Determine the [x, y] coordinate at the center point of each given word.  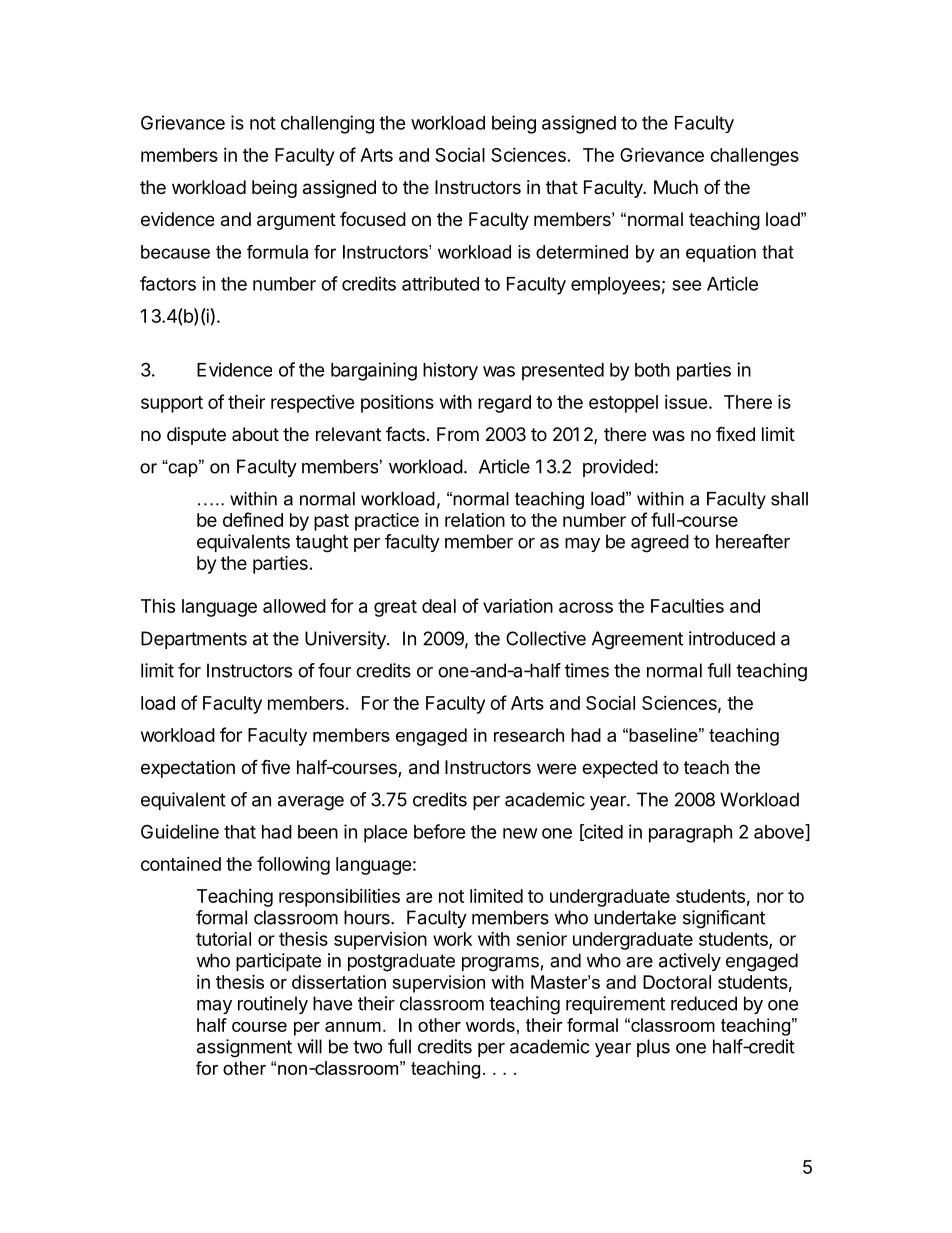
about [255, 434]
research [529, 735]
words [490, 1025]
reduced [704, 1003]
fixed [735, 433]
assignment [244, 1048]
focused [373, 218]
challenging [327, 124]
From [458, 434]
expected [620, 769]
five [275, 766]
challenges [754, 157]
